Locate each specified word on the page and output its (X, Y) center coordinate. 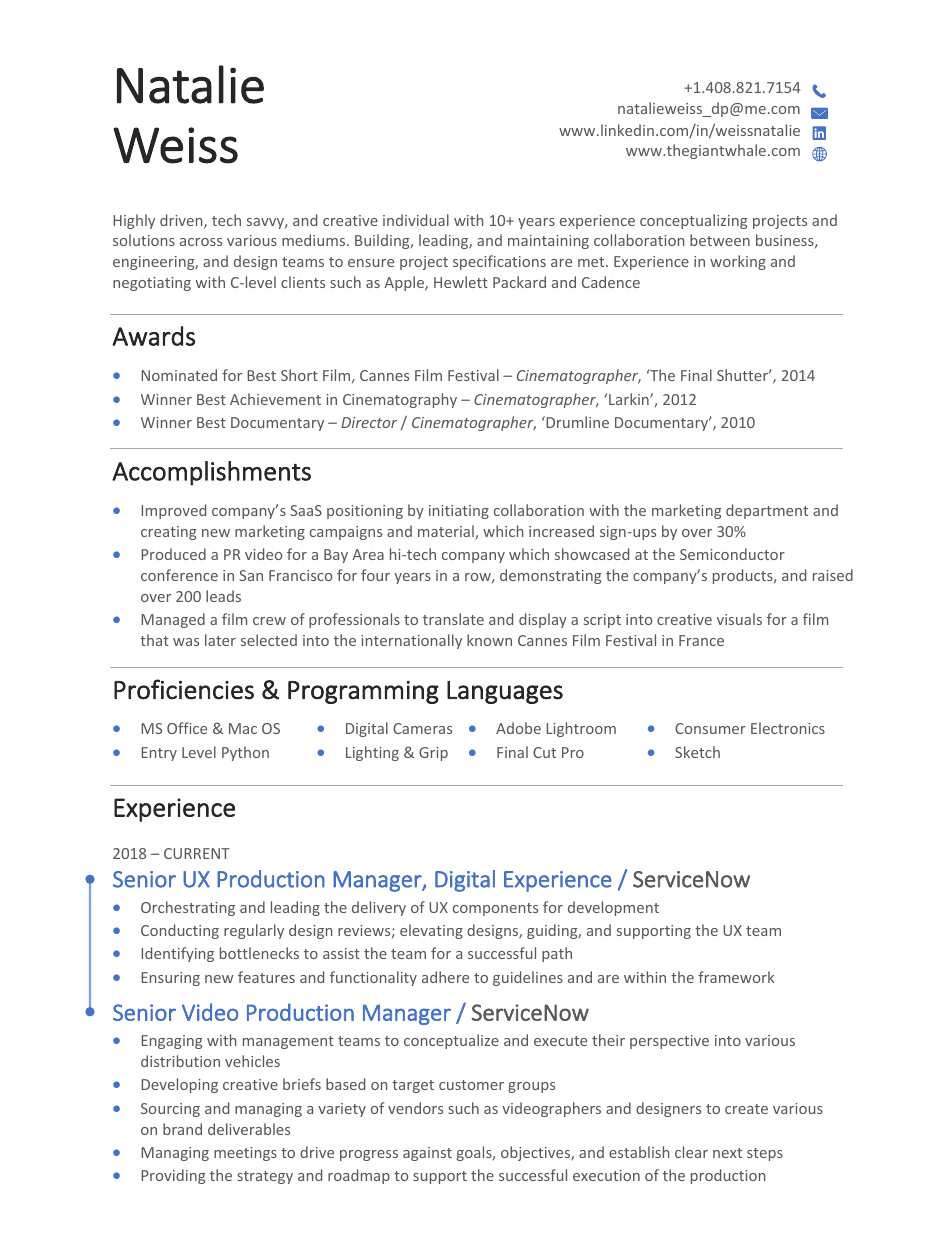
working (738, 262)
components (495, 909)
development (613, 908)
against (427, 1154)
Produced (173, 554)
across (201, 242)
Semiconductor (732, 554)
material (447, 532)
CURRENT (197, 853)
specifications (499, 262)
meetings (245, 1154)
